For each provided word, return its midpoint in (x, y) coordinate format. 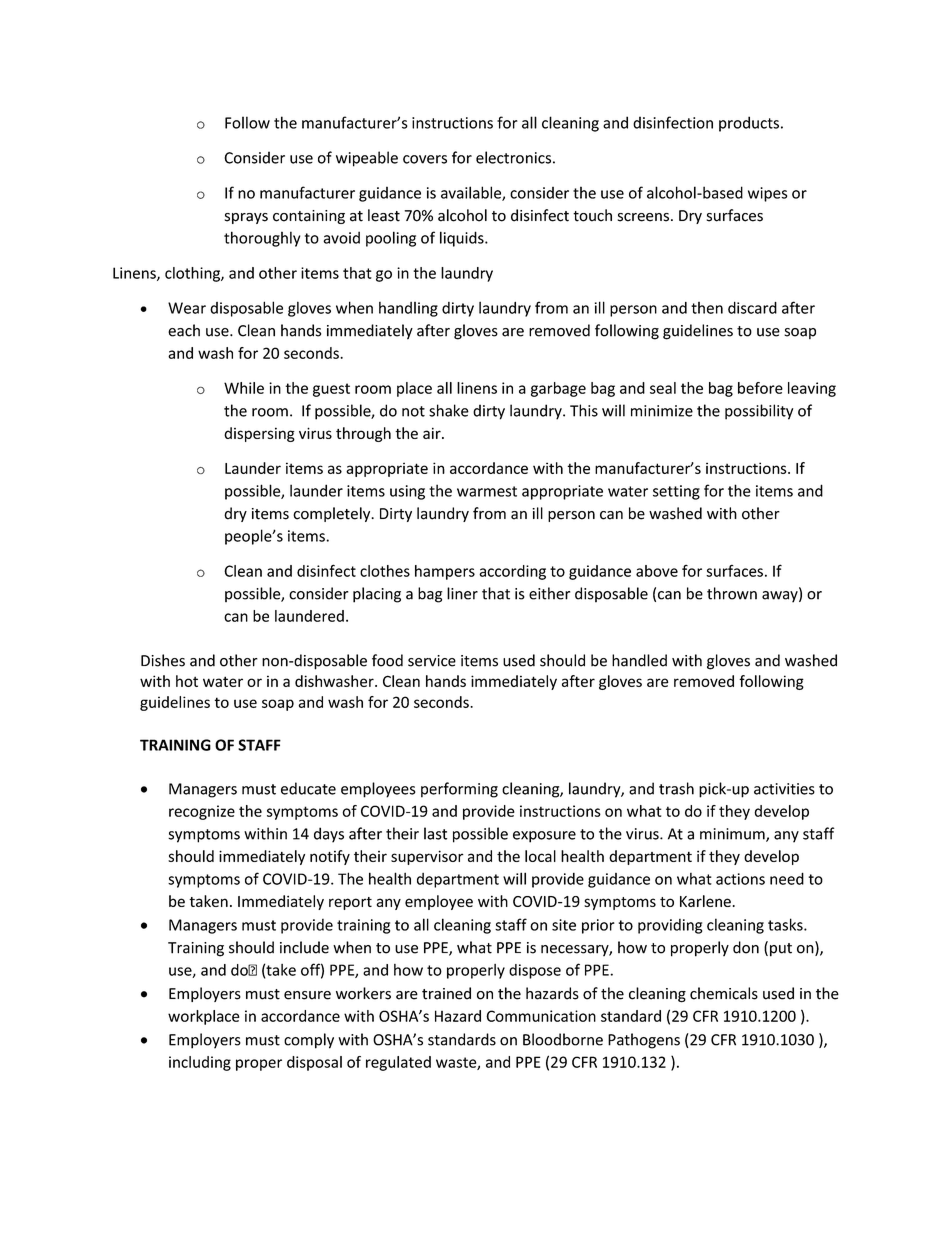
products (749, 124)
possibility (759, 412)
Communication (541, 1016)
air (433, 433)
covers (425, 159)
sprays (246, 218)
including (200, 1063)
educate (308, 788)
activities (784, 789)
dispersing (259, 434)
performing (459, 790)
